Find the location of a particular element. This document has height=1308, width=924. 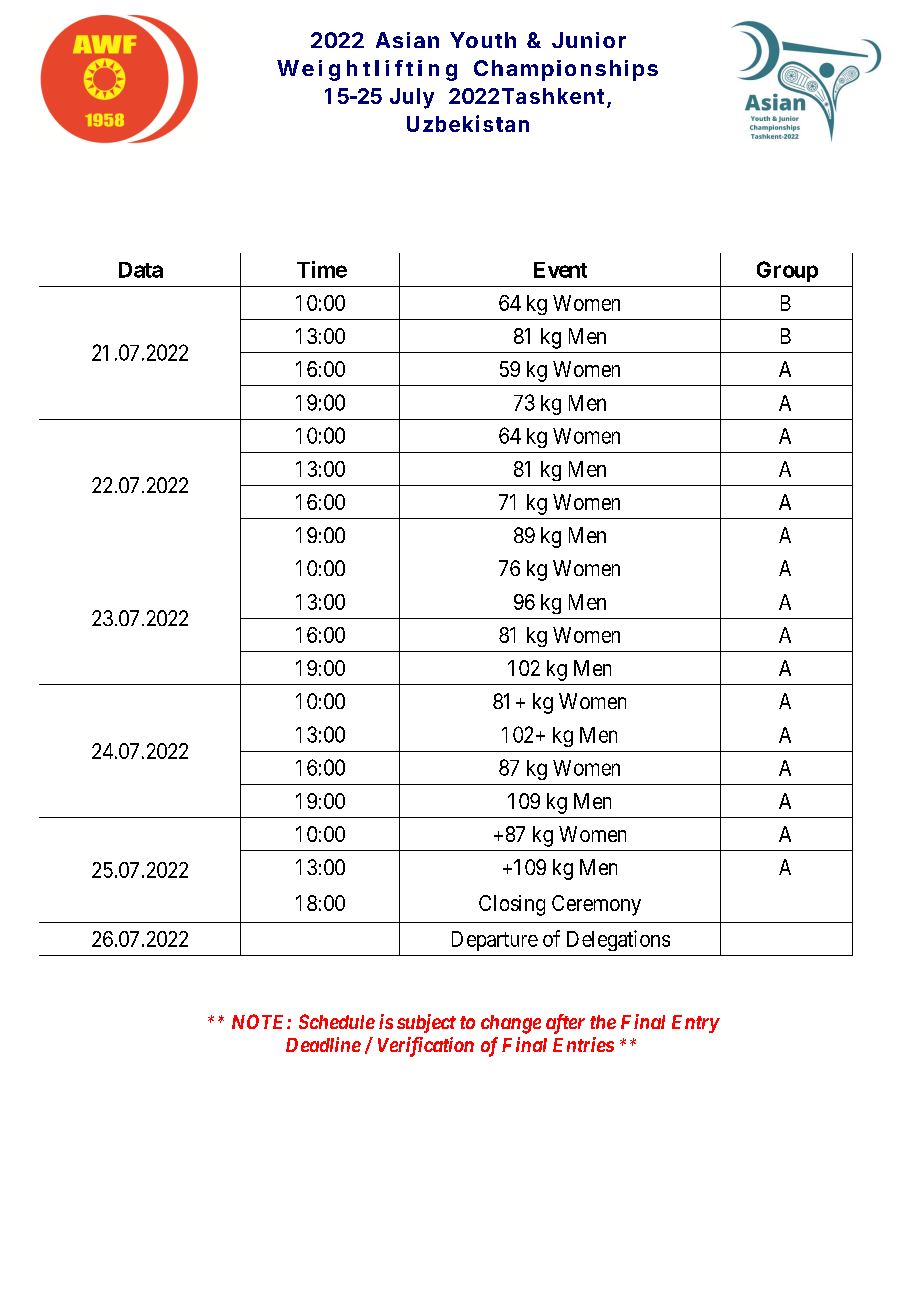

Event is located at coordinates (560, 270).
